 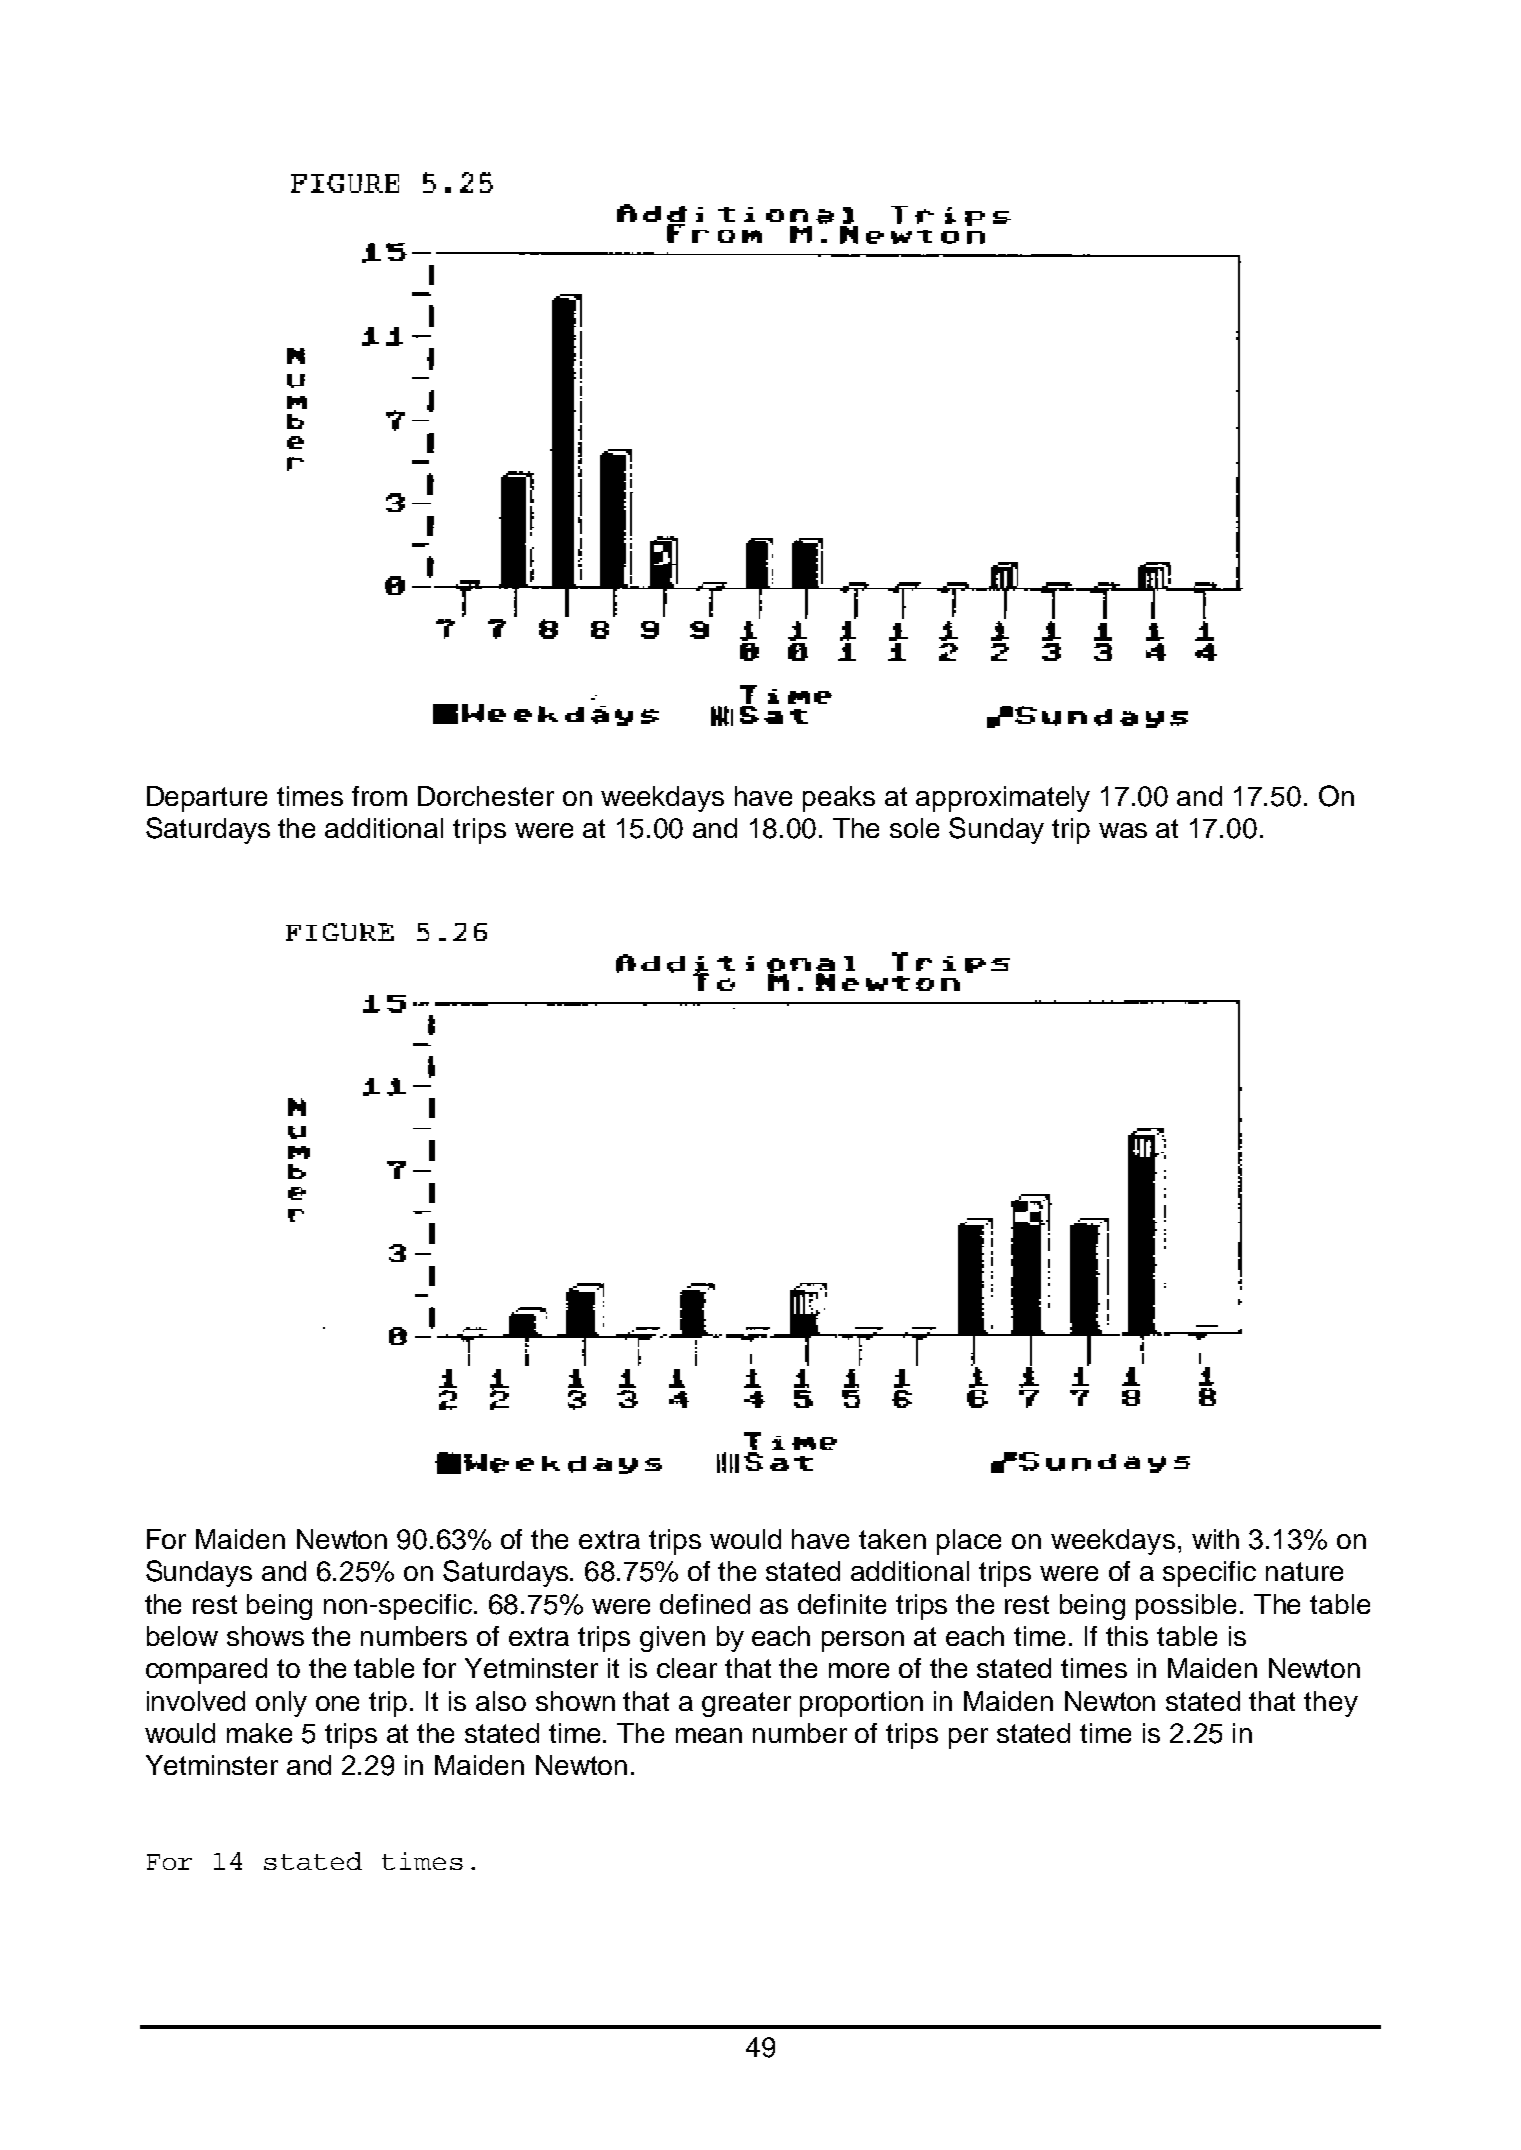 What do you see at coordinates (1304, 1571) in the document?
I see `nature` at bounding box center [1304, 1571].
